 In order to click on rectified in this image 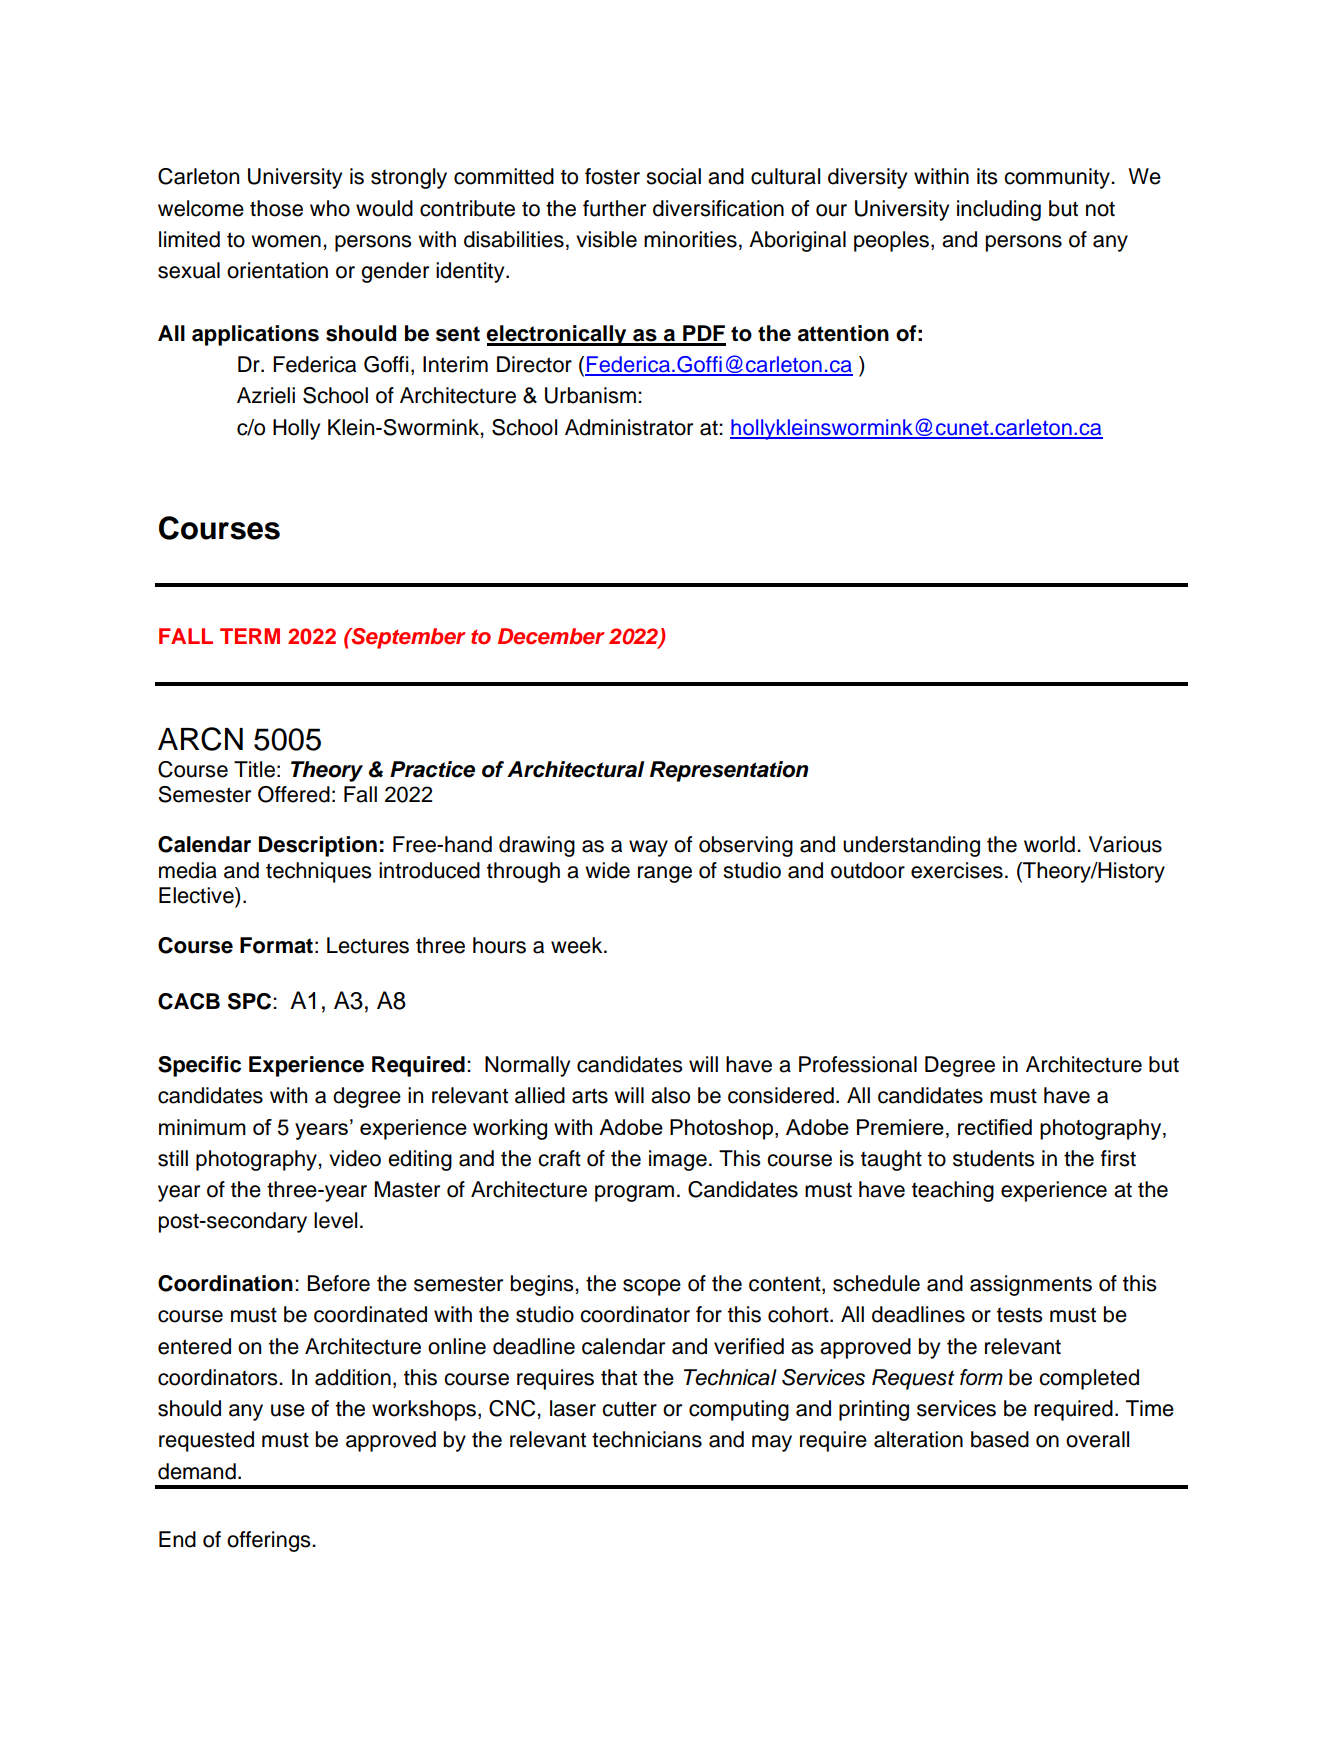, I will do `click(995, 1127)`.
